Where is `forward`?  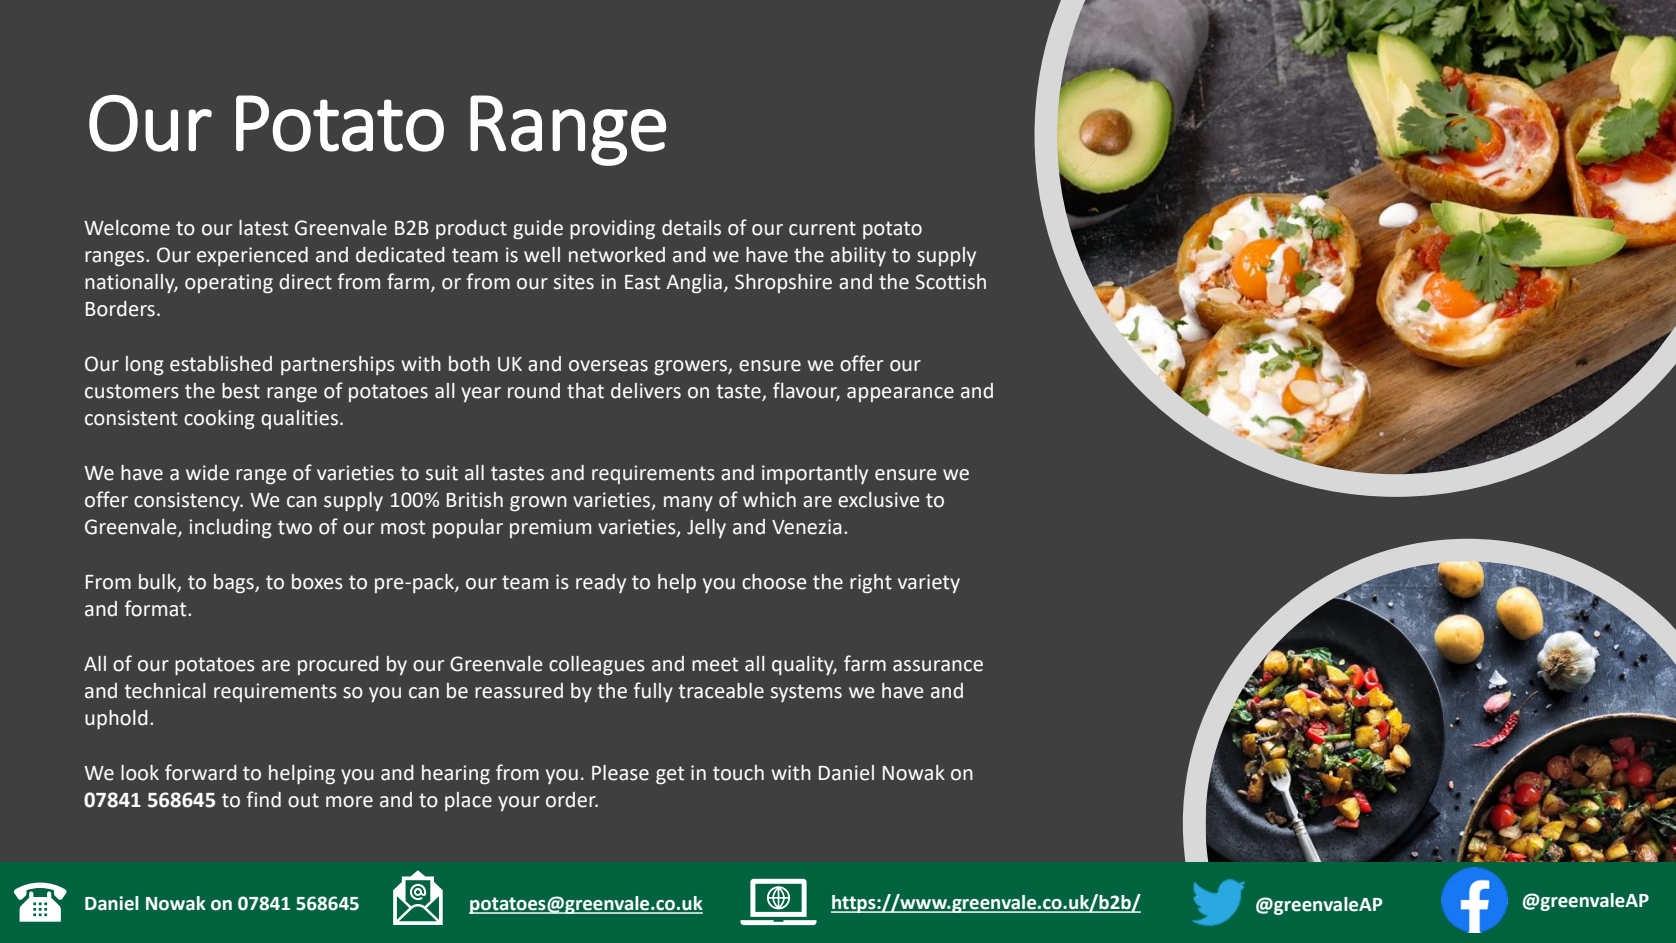
forward is located at coordinates (201, 772).
